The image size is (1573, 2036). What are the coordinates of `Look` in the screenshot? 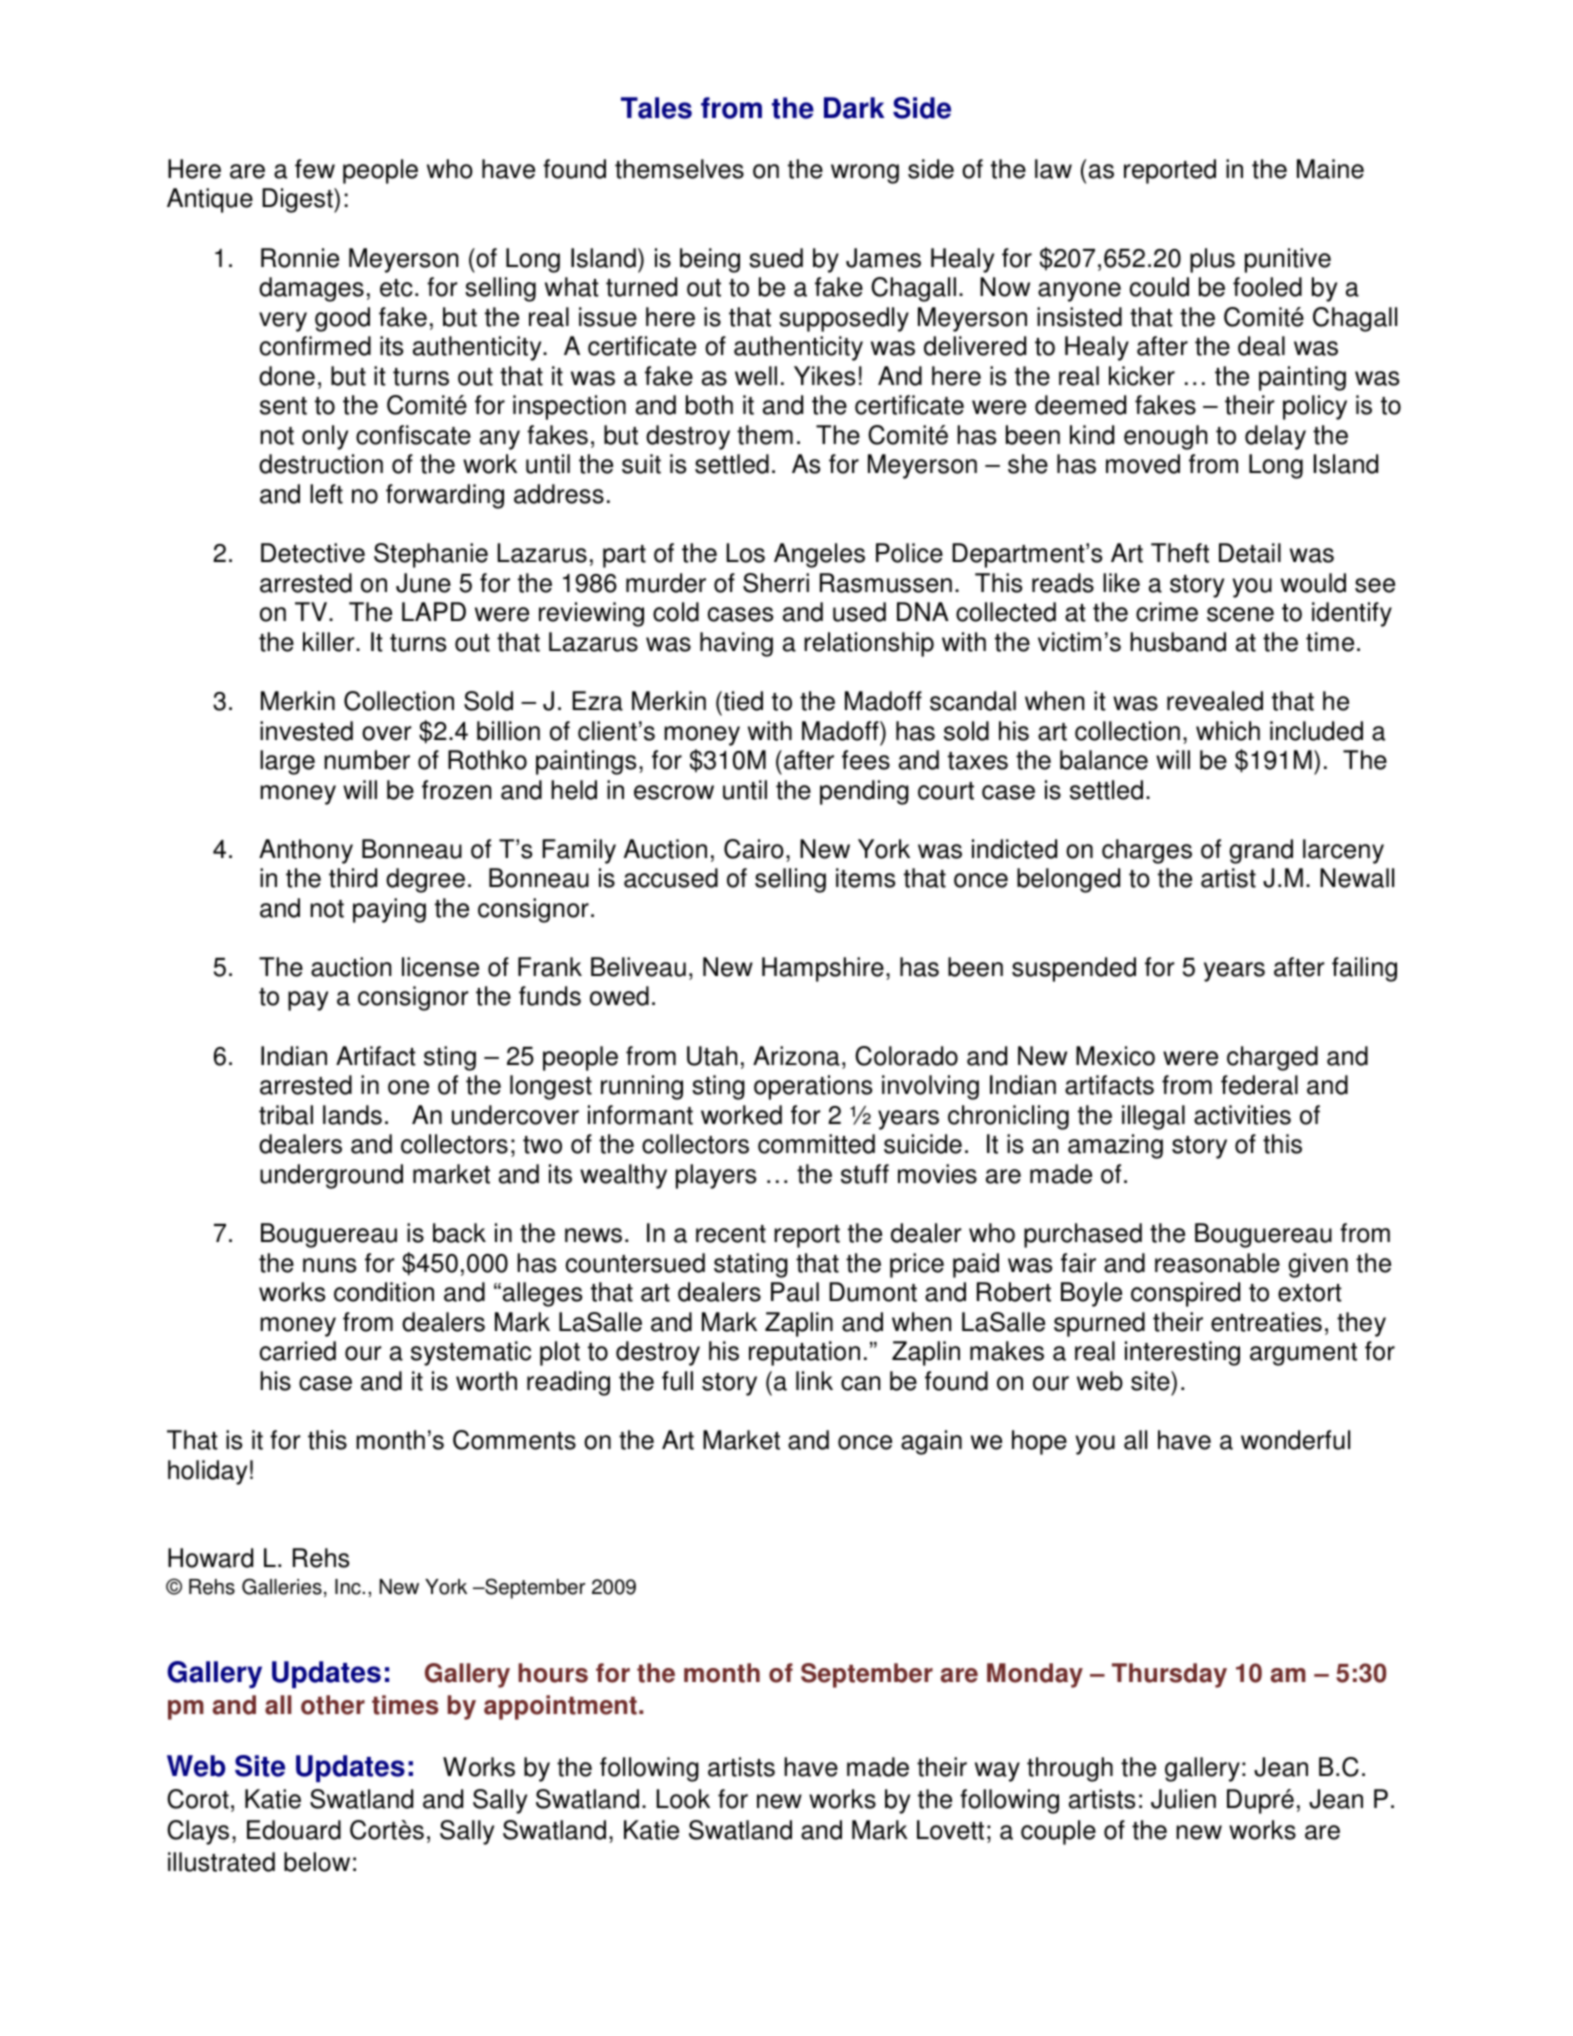 It's located at (683, 1799).
